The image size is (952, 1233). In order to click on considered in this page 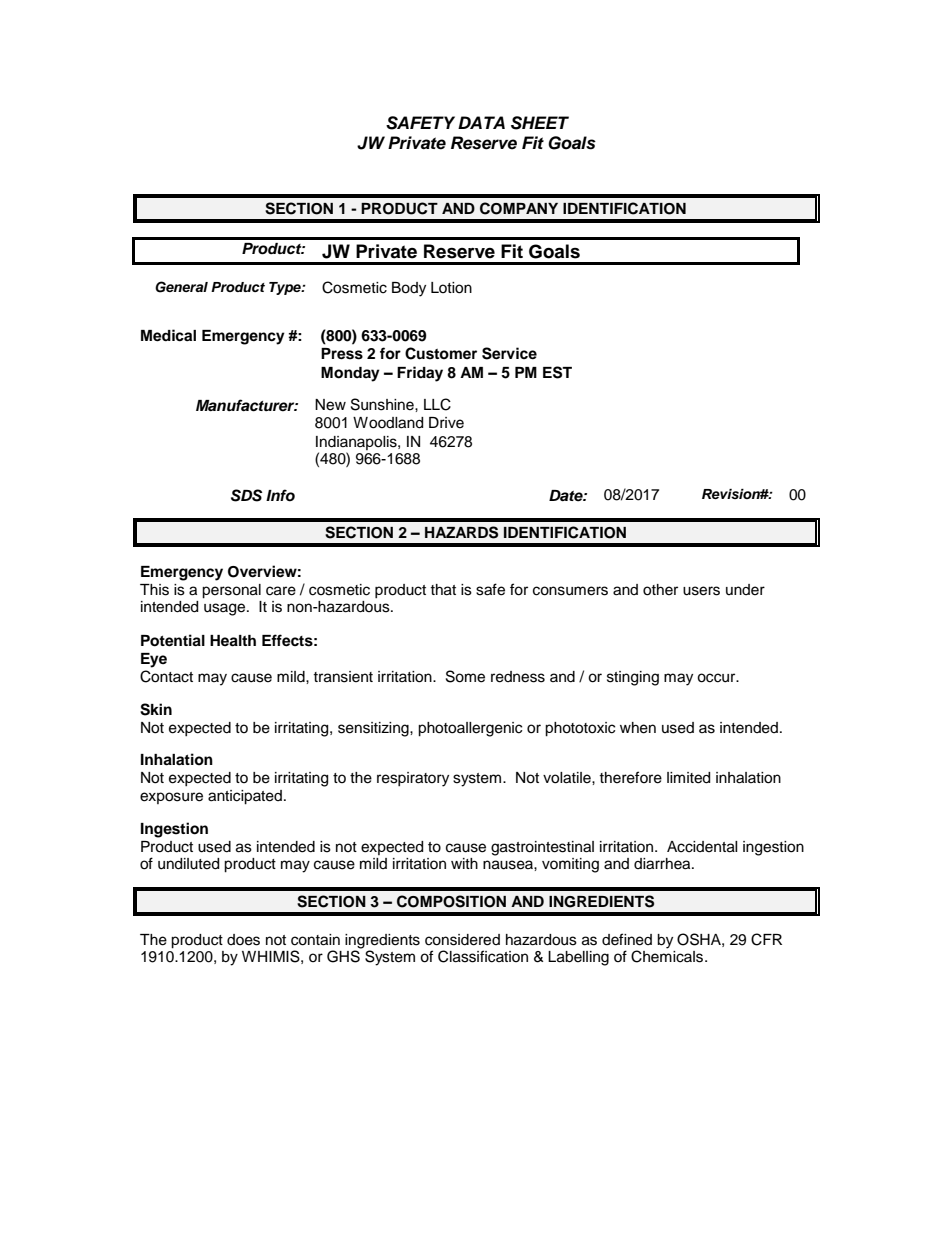, I will do `click(462, 940)`.
